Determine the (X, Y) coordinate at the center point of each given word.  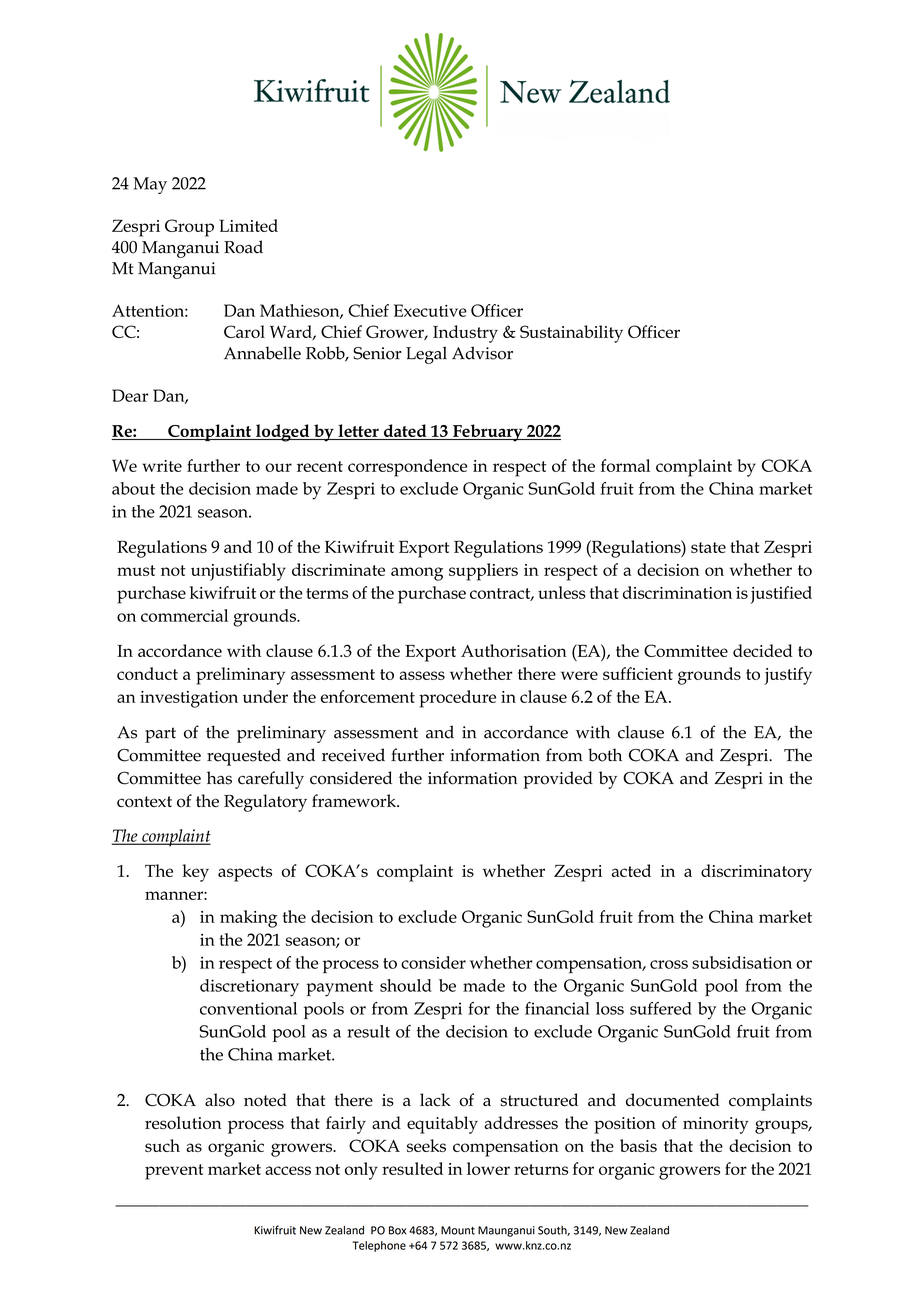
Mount (458, 1230)
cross (669, 964)
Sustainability (571, 334)
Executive (430, 310)
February (488, 433)
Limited (248, 225)
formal (625, 465)
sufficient (638, 673)
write (162, 466)
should (406, 985)
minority (716, 1125)
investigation (189, 699)
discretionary (249, 988)
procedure (457, 699)
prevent (174, 1172)
